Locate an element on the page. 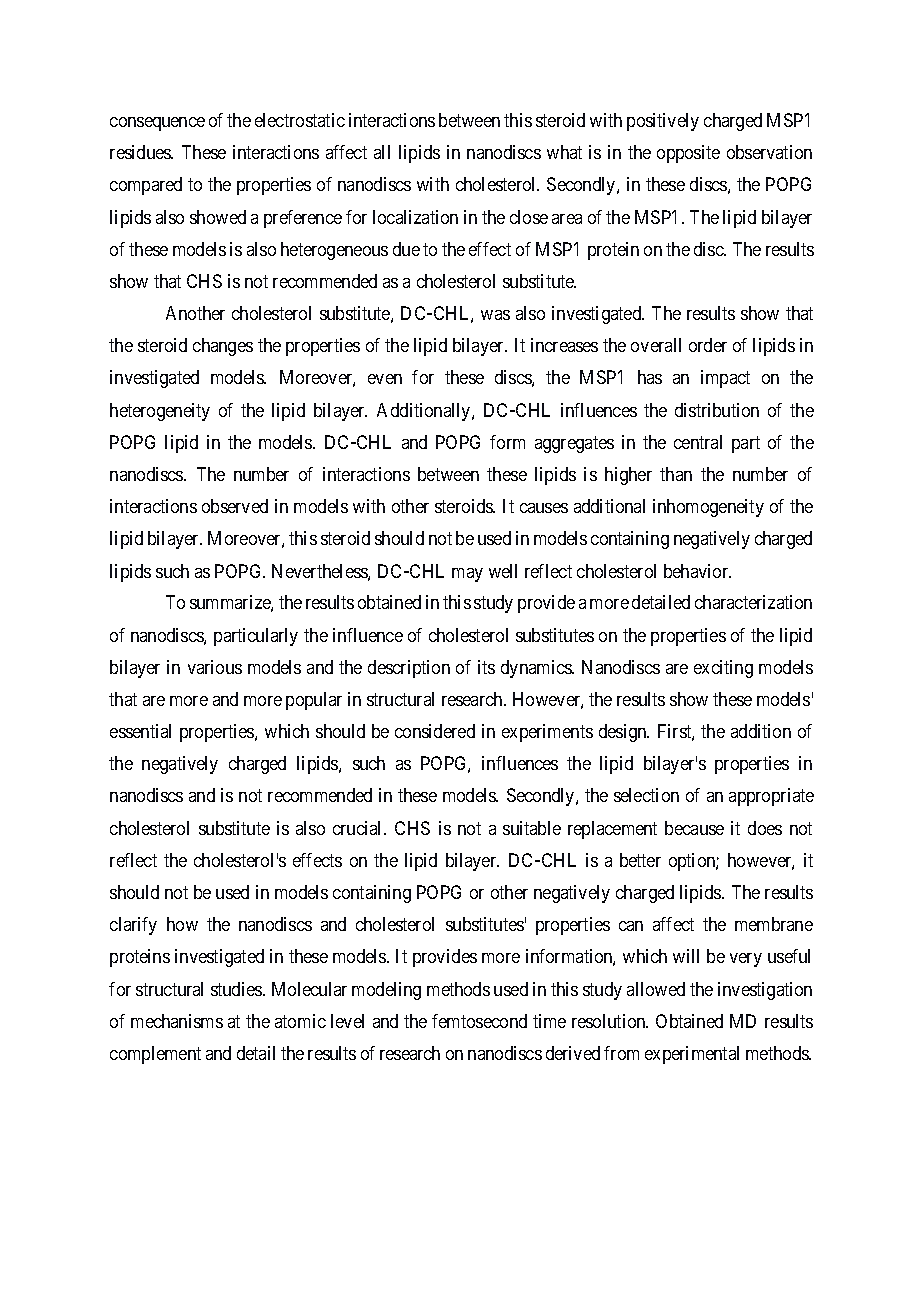  consequence is located at coordinates (157, 124).
